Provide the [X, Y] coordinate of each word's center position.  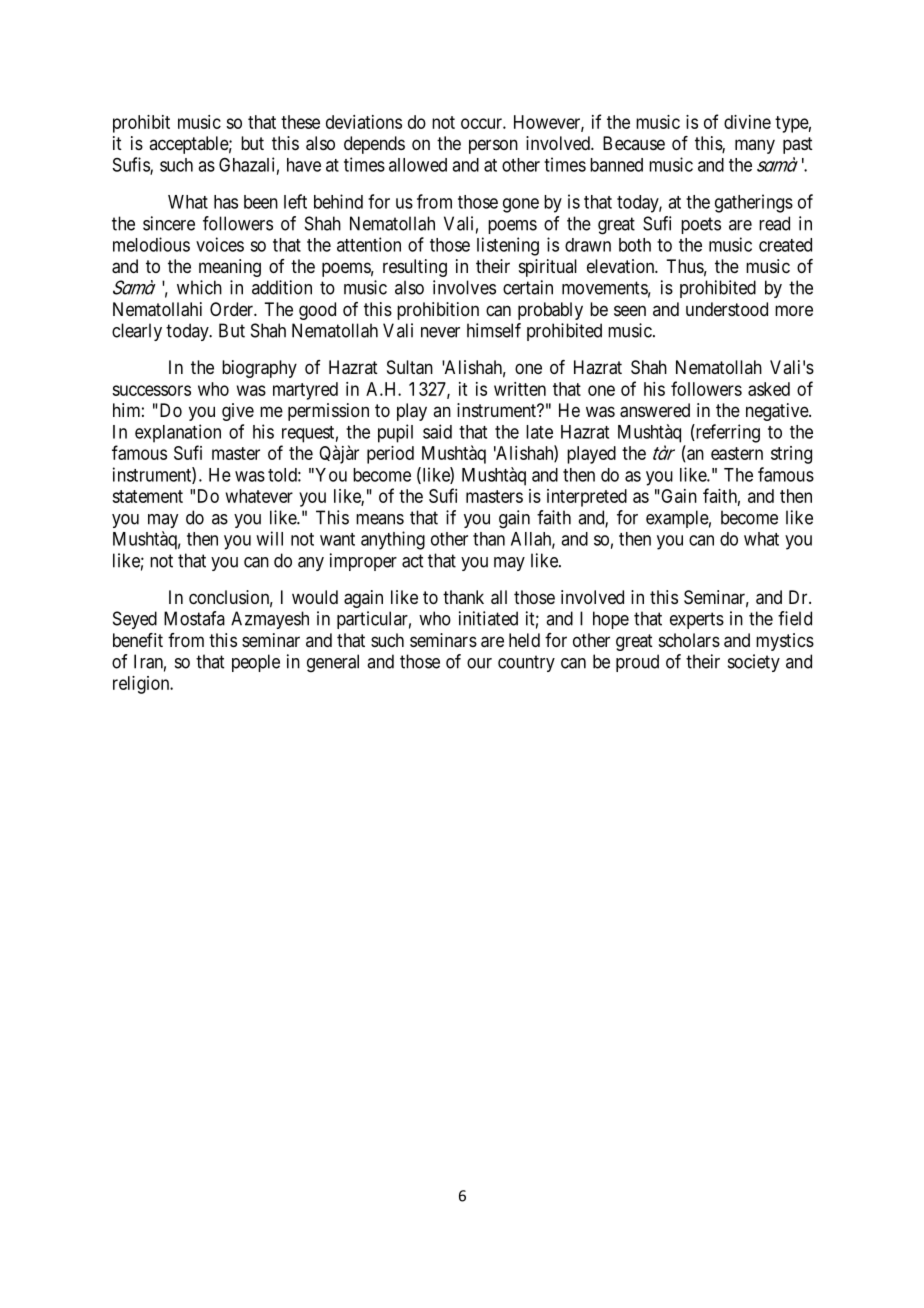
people [256, 663]
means [380, 519]
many [755, 146]
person [493, 146]
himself [494, 330]
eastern [737, 453]
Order [232, 309]
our [479, 663]
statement [147, 496]
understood [727, 309]
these [300, 122]
